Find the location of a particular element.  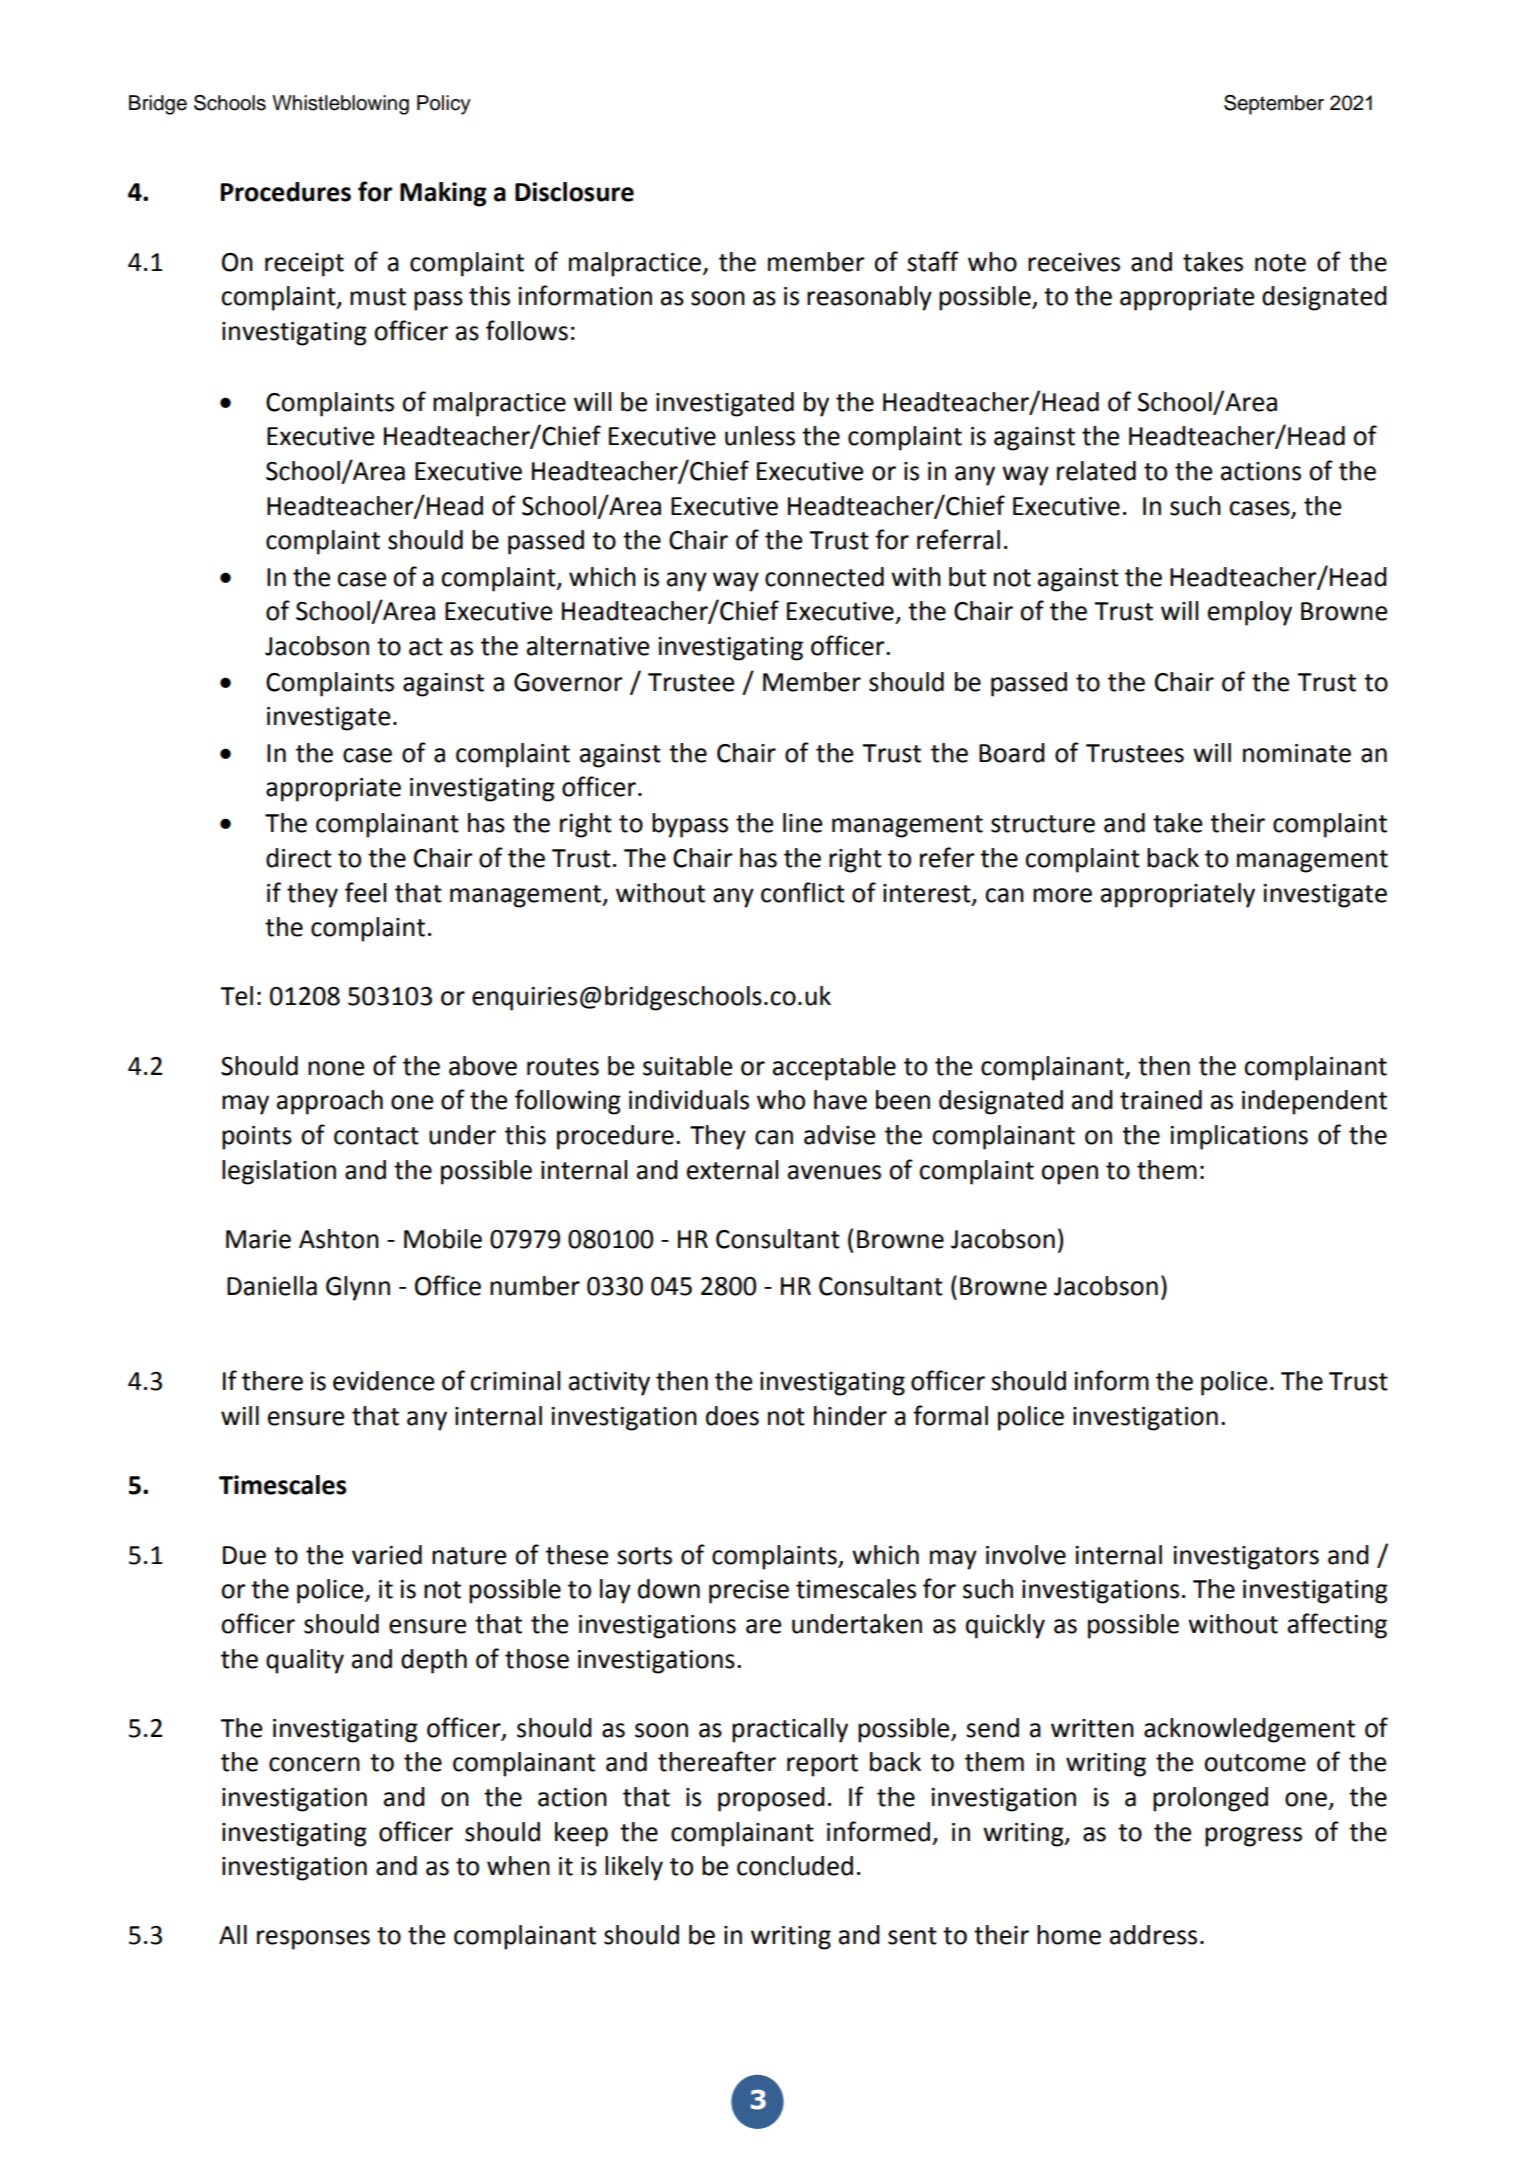

reasonably is located at coordinates (869, 298).
